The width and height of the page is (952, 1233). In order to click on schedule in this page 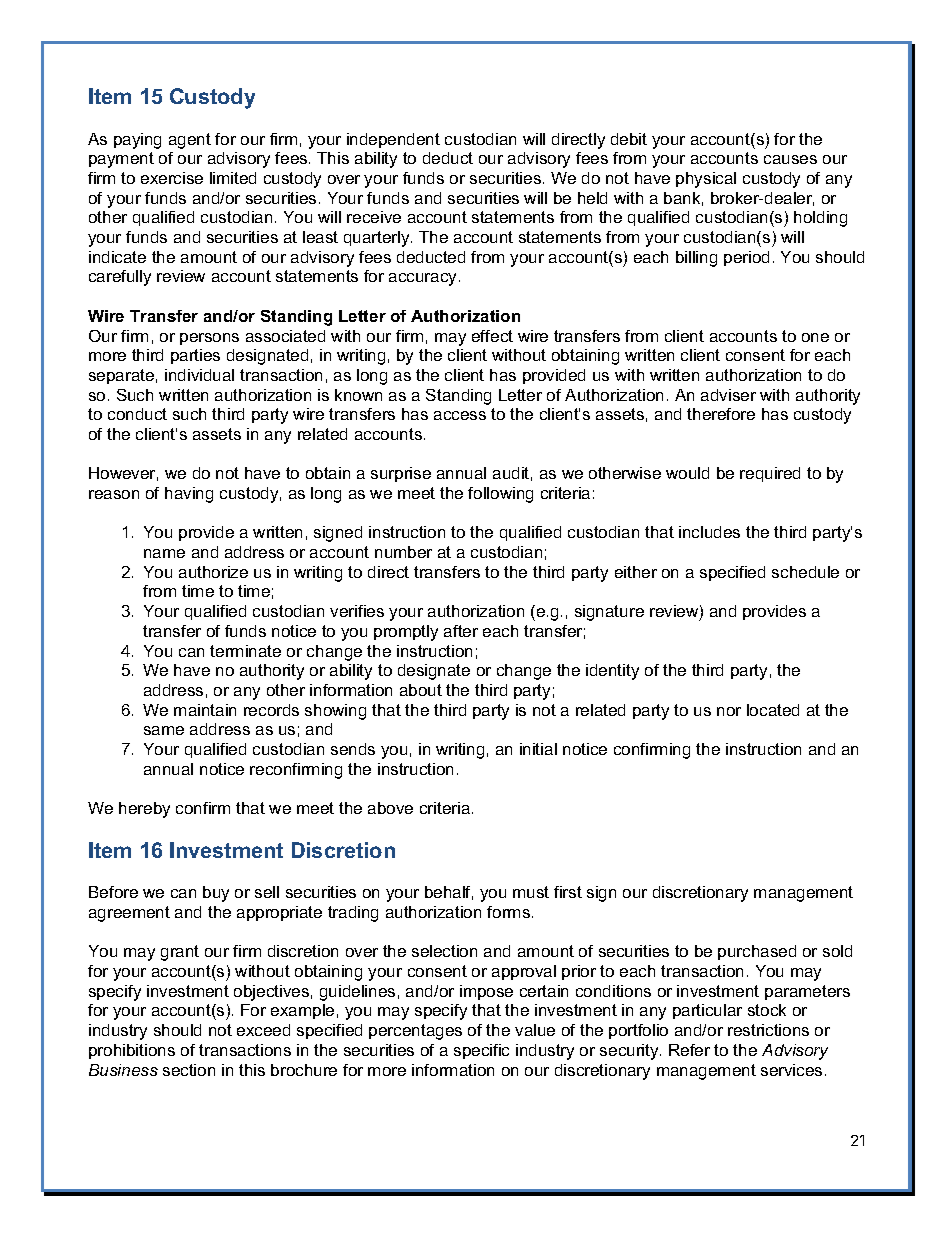, I will do `click(805, 572)`.
